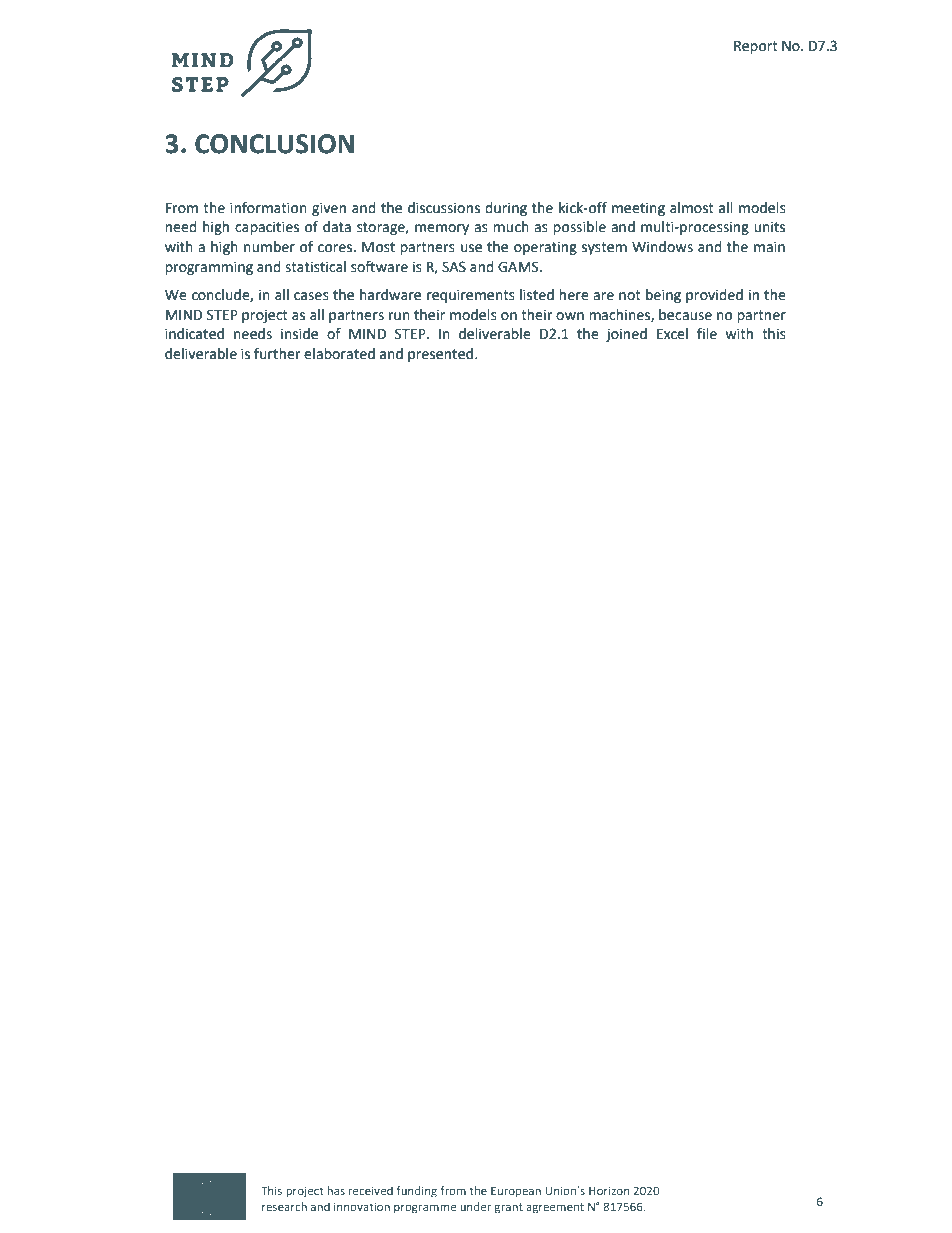  What do you see at coordinates (516, 1192) in the document?
I see `European` at bounding box center [516, 1192].
